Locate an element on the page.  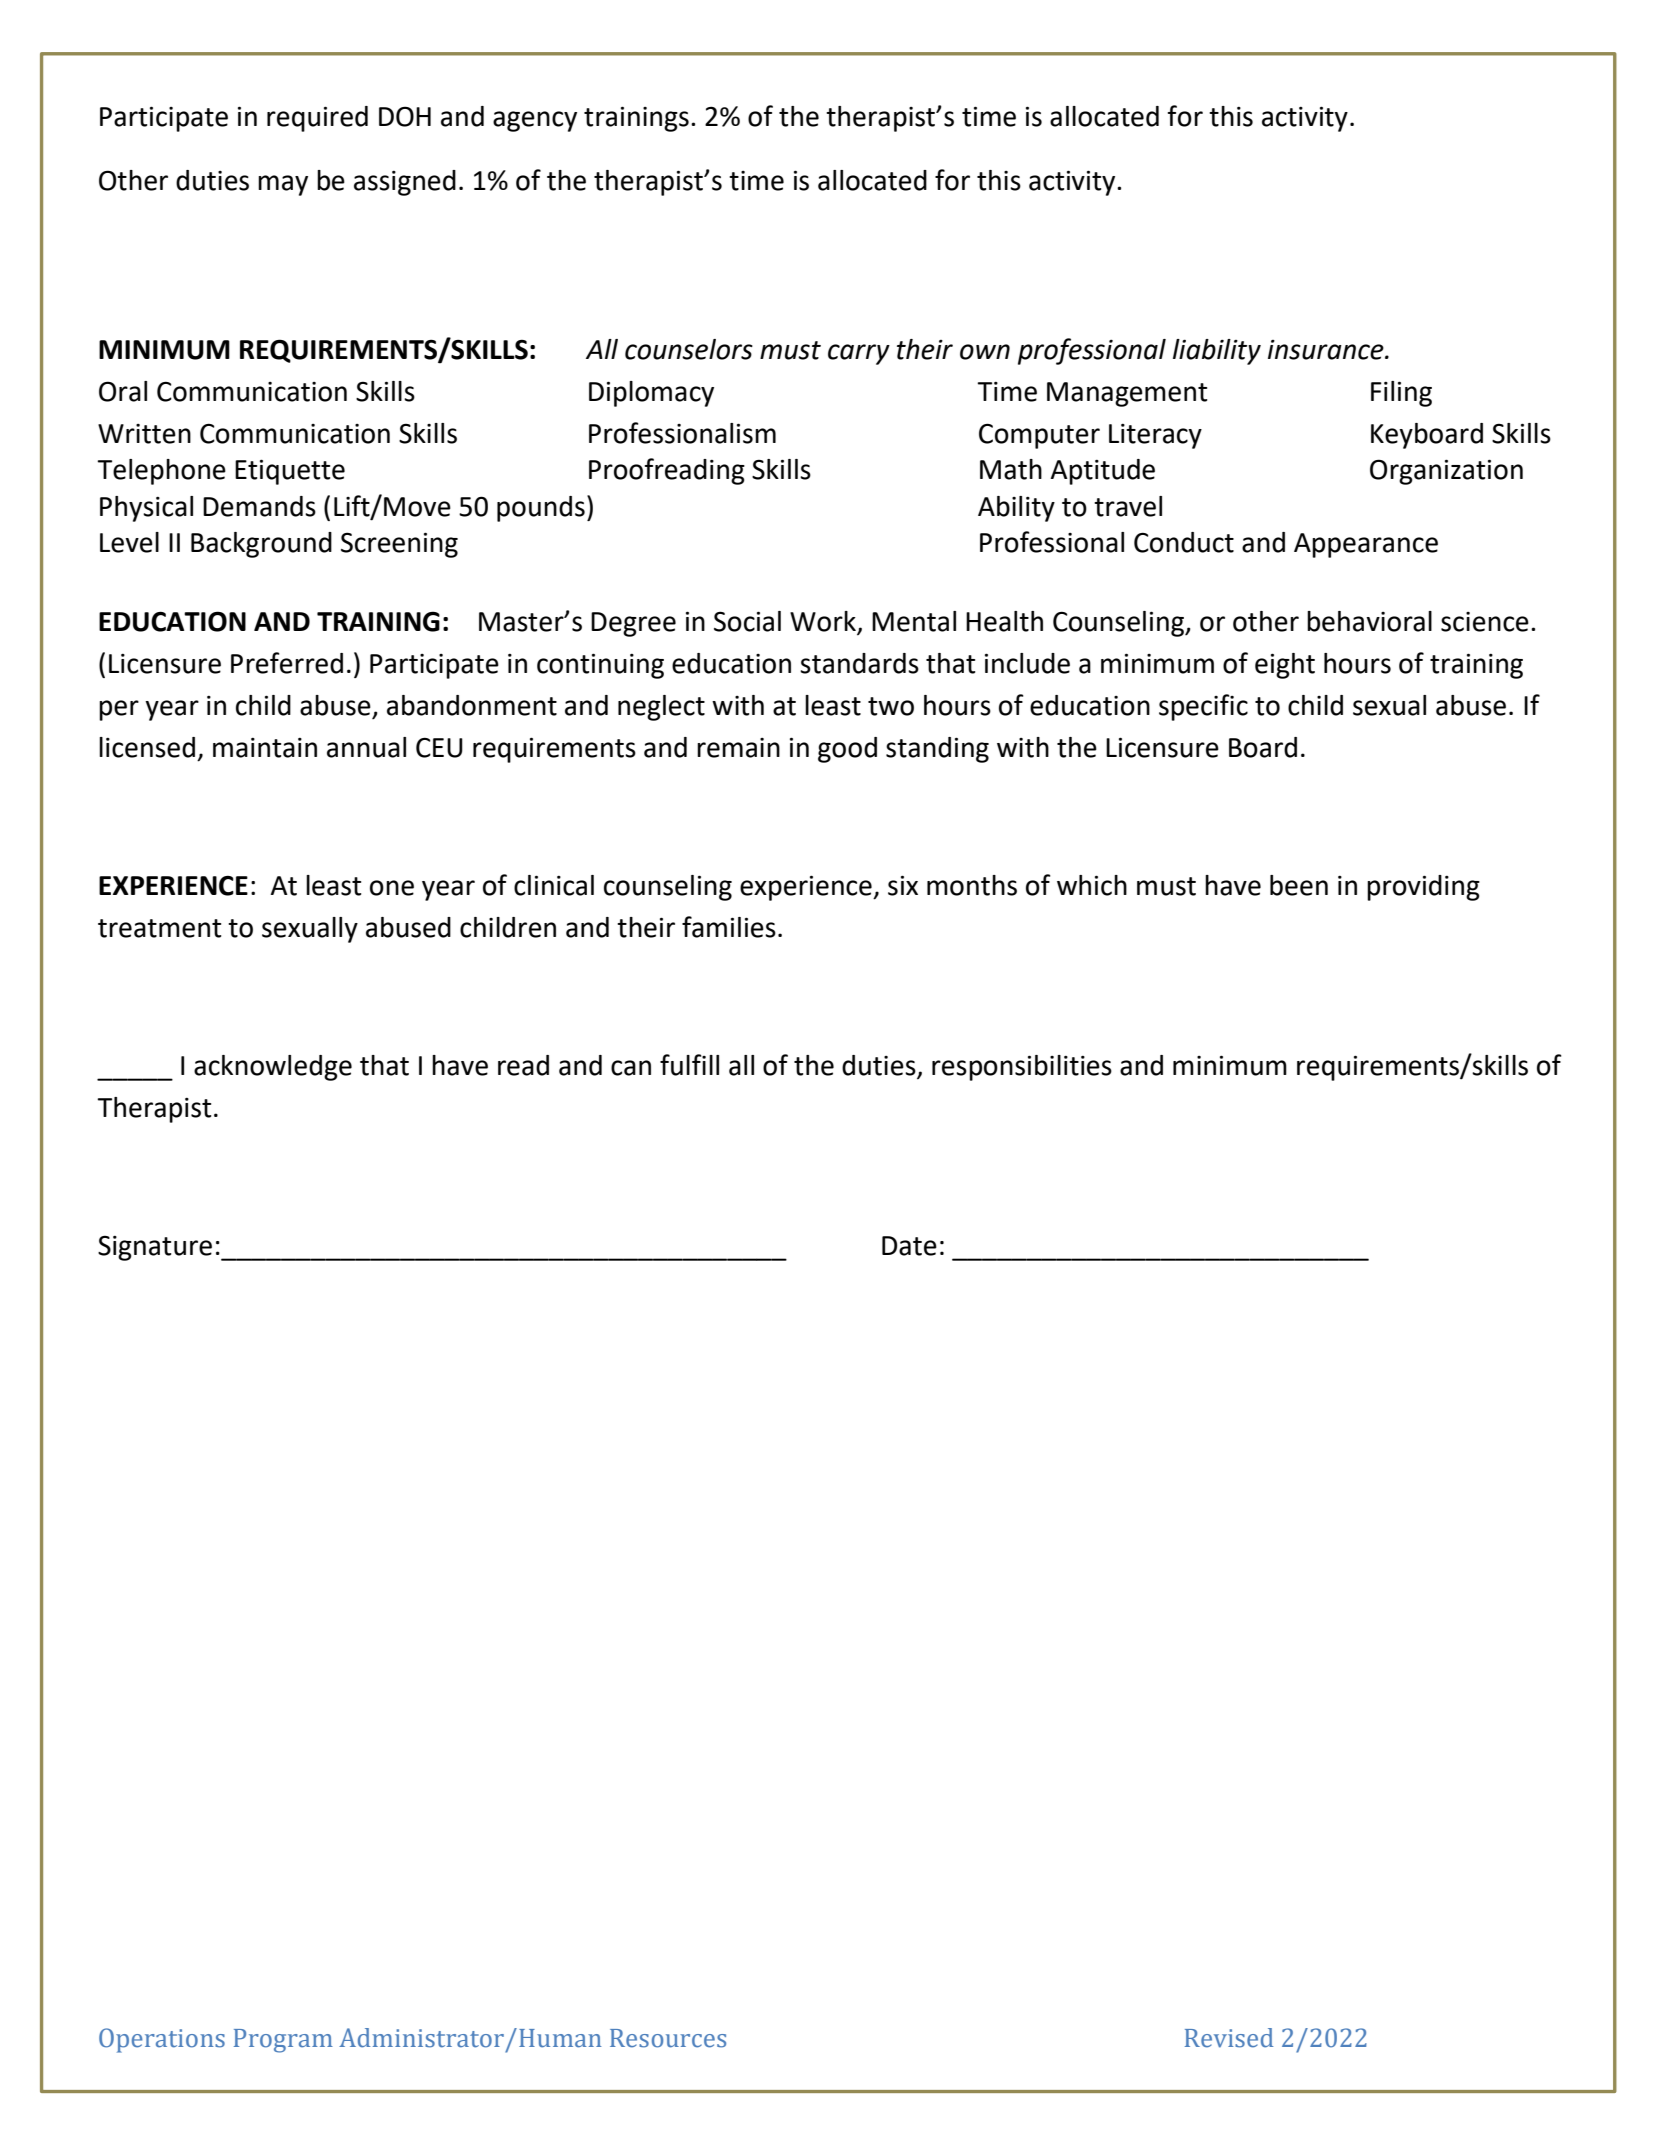
acknowledge is located at coordinates (273, 1068).
